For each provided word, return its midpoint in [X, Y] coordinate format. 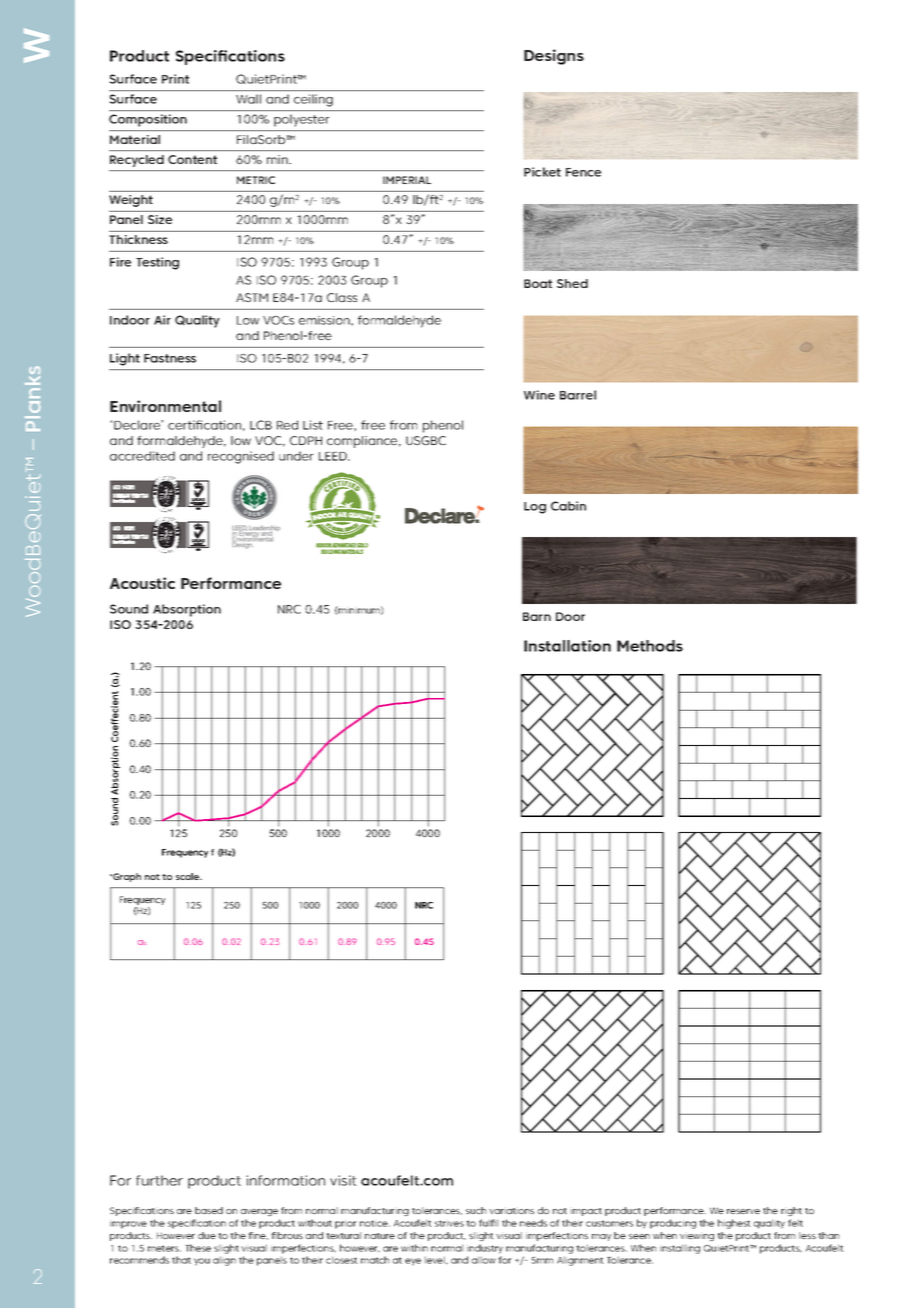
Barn [537, 616]
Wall [248, 99]
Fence [583, 172]
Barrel [578, 395]
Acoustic [142, 583]
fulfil [488, 1223]
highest [734, 1224]
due [207, 1235]
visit [343, 1180]
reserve [743, 1211]
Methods [650, 646]
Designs [554, 57]
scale [189, 876]
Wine [539, 395]
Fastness [170, 358]
